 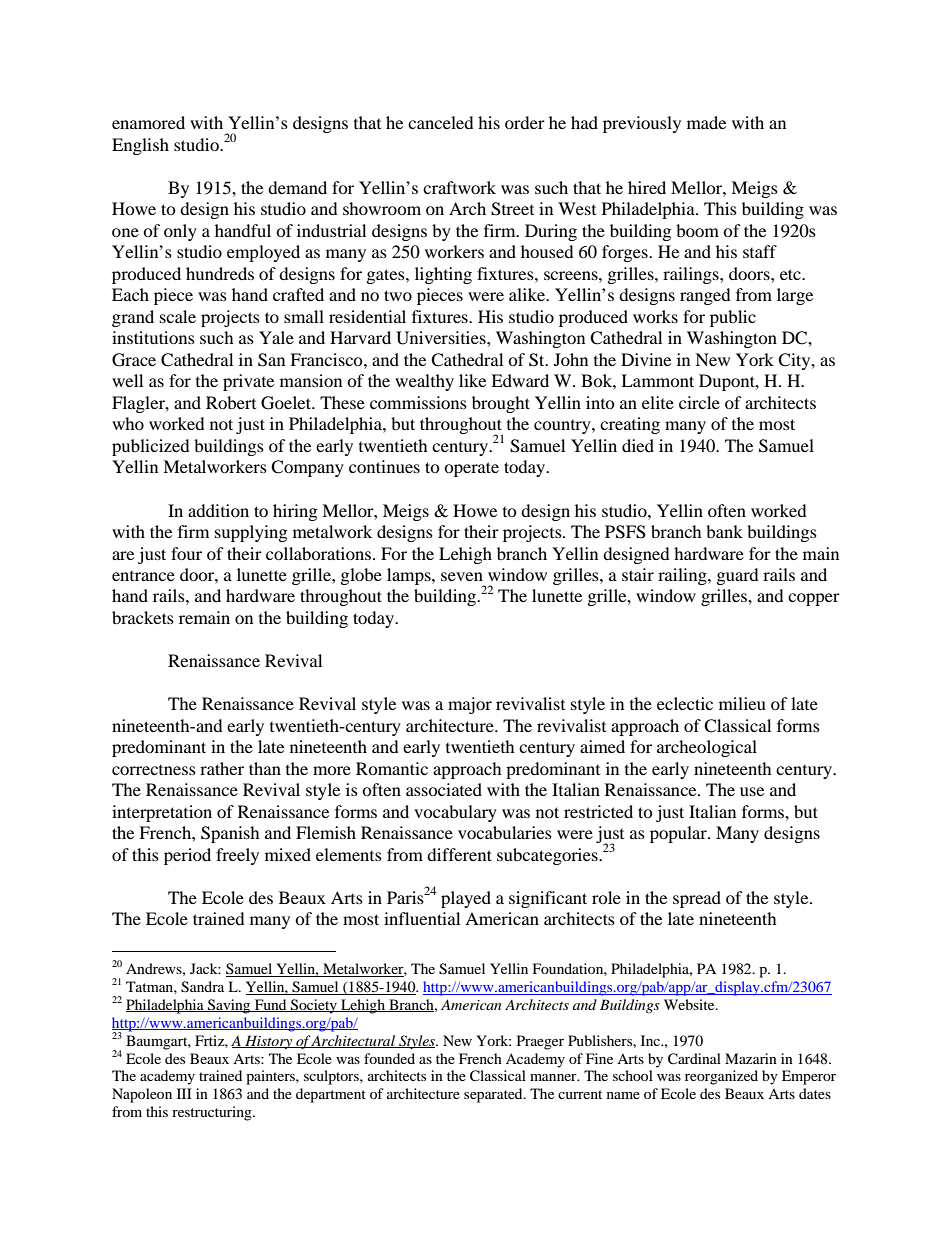 What do you see at coordinates (140, 146) in the screenshot?
I see `English` at bounding box center [140, 146].
